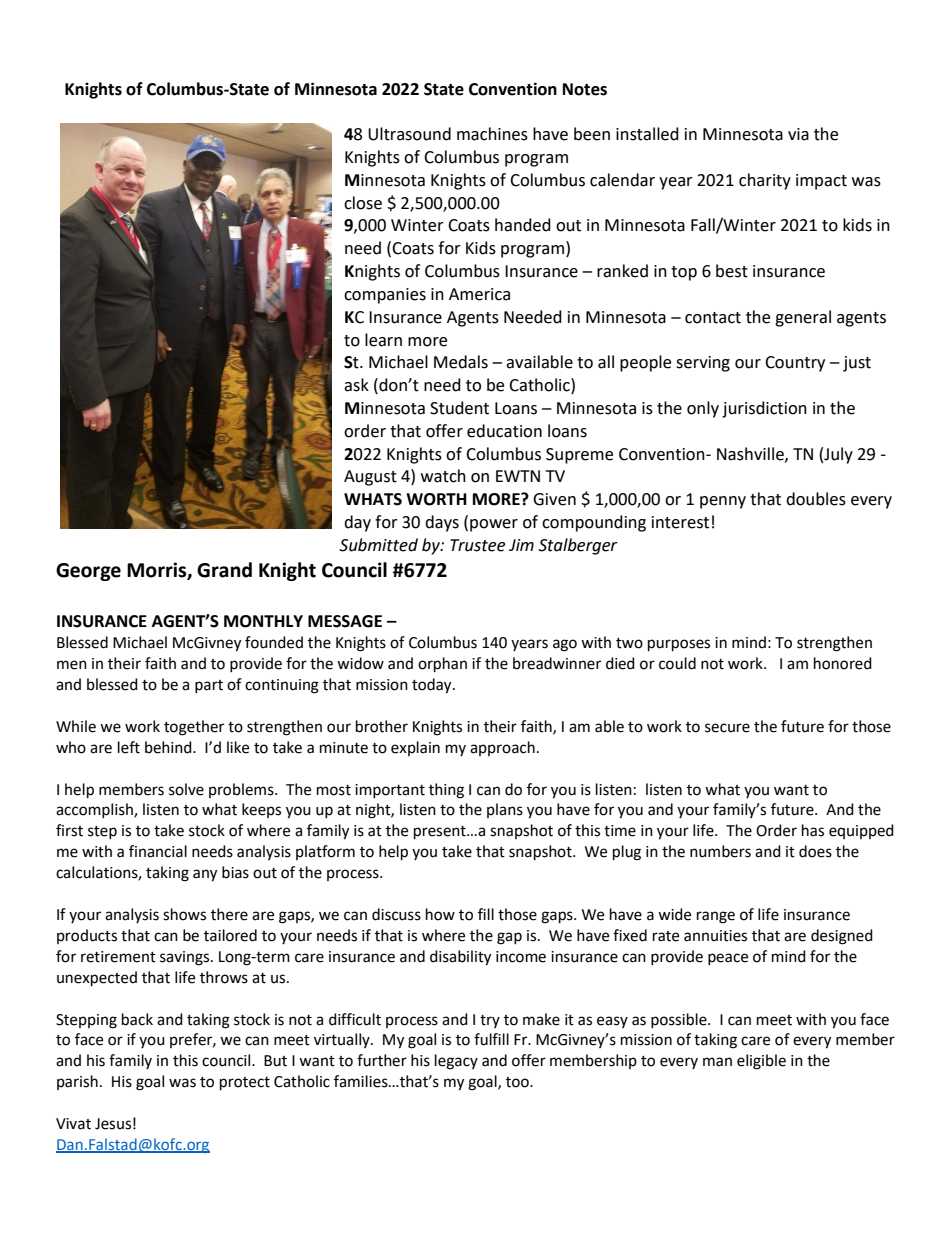 The image size is (952, 1233). What do you see at coordinates (363, 203) in the page?
I see `close` at bounding box center [363, 203].
